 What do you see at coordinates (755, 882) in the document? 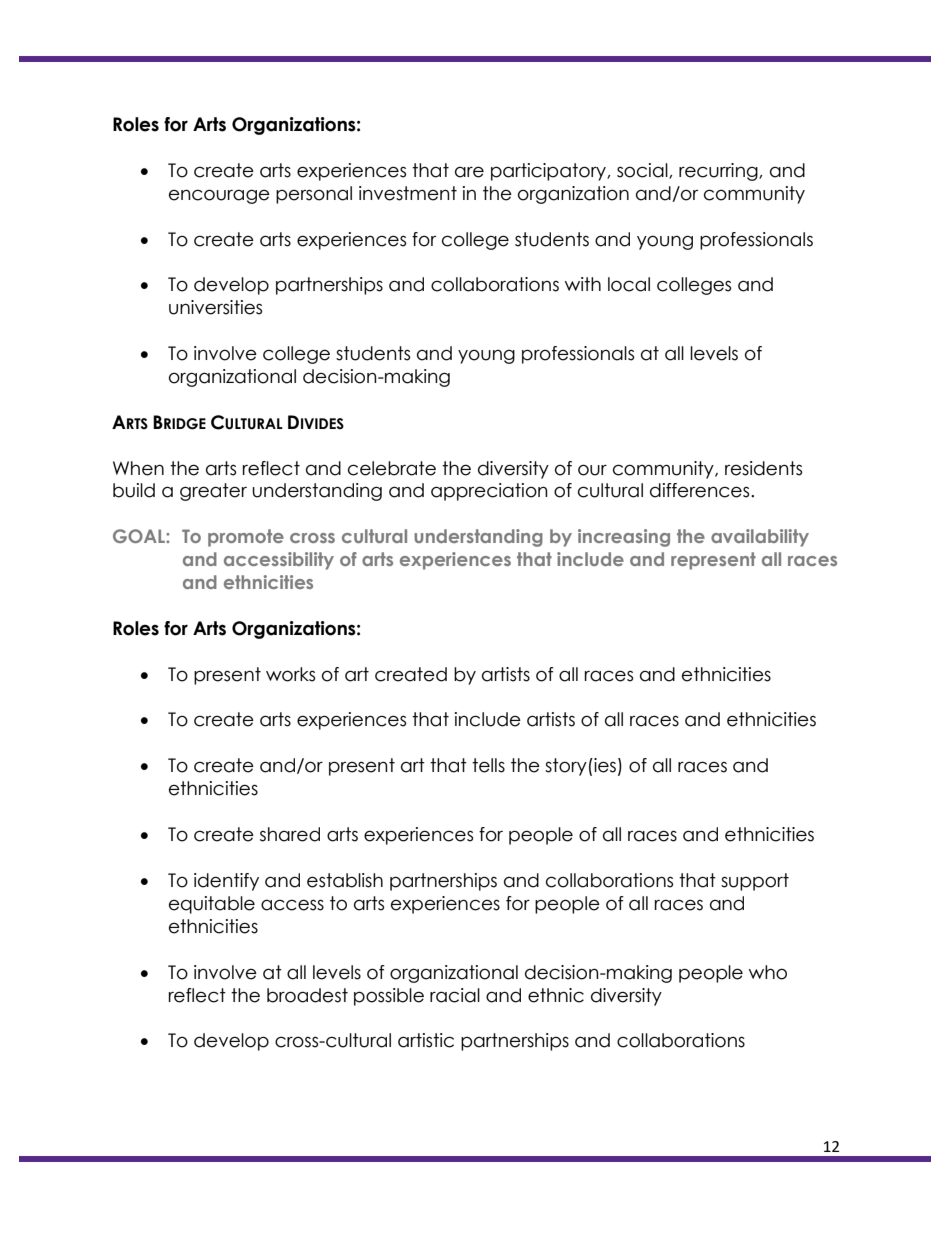
I see `support` at bounding box center [755, 882].
